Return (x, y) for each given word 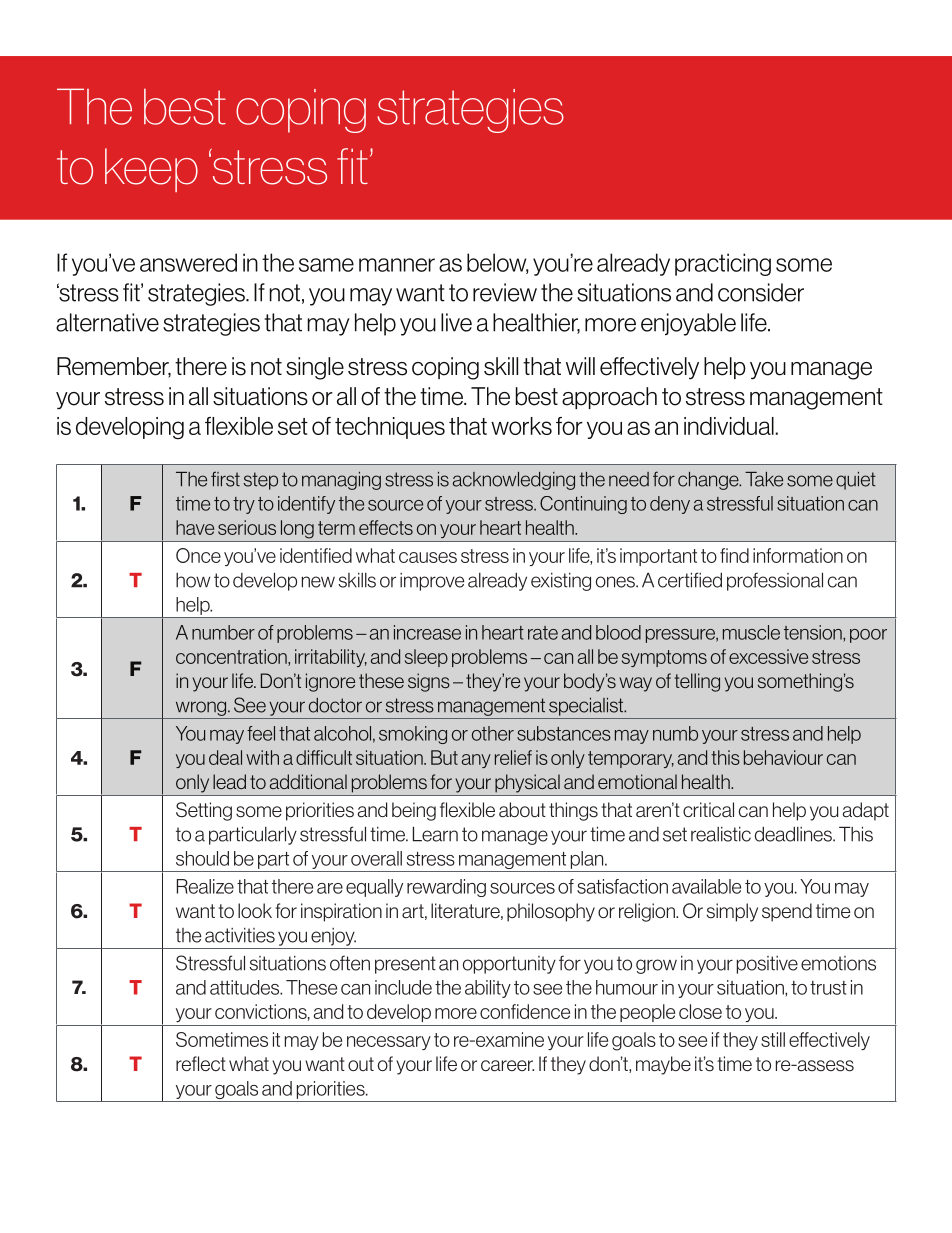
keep (151, 170)
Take (764, 479)
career (507, 1065)
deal (225, 757)
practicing (723, 264)
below (497, 263)
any (476, 761)
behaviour (783, 757)
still (773, 1039)
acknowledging (514, 481)
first (225, 479)
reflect (201, 1063)
